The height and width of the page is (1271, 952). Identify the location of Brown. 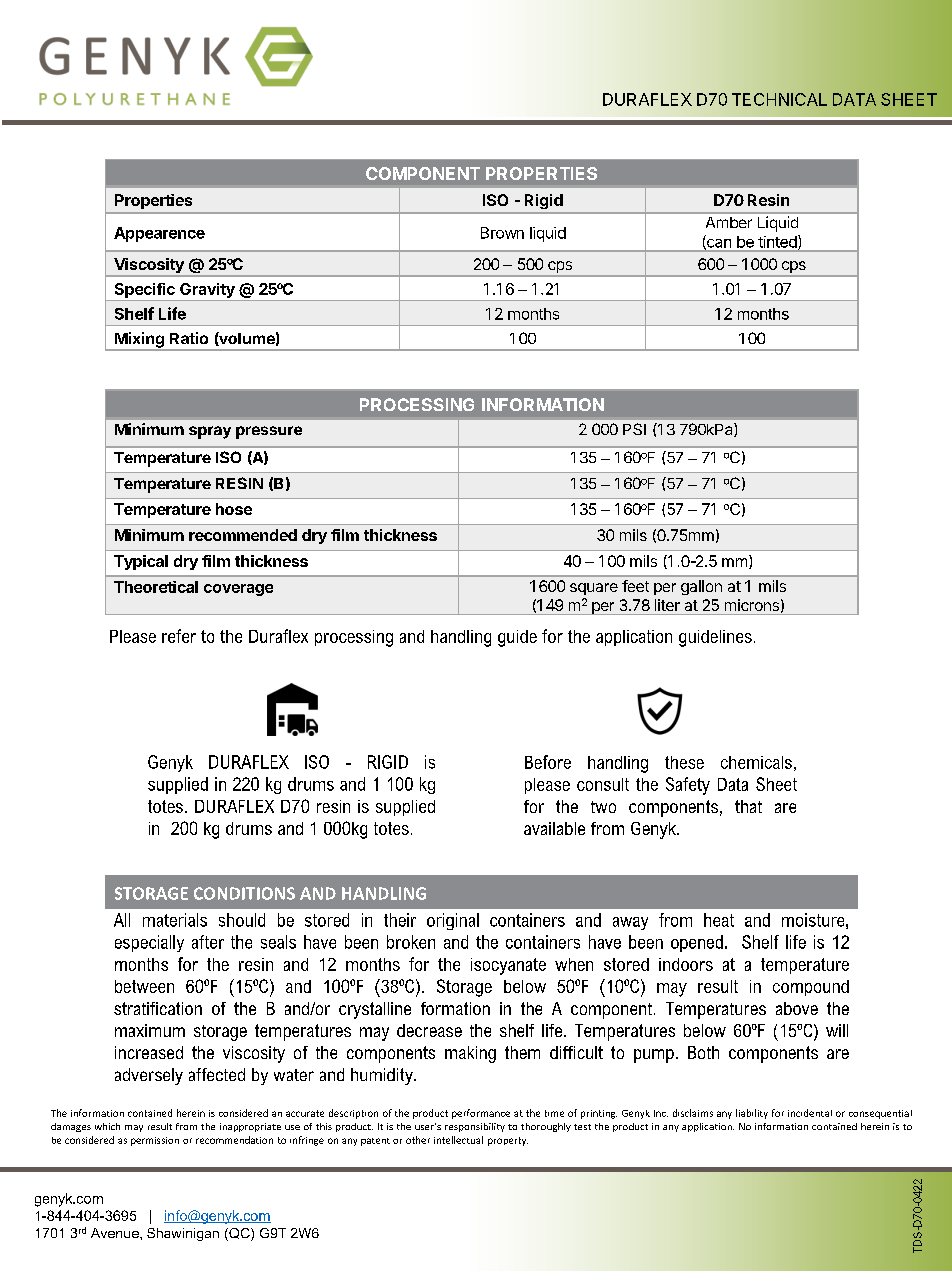
(502, 233).
